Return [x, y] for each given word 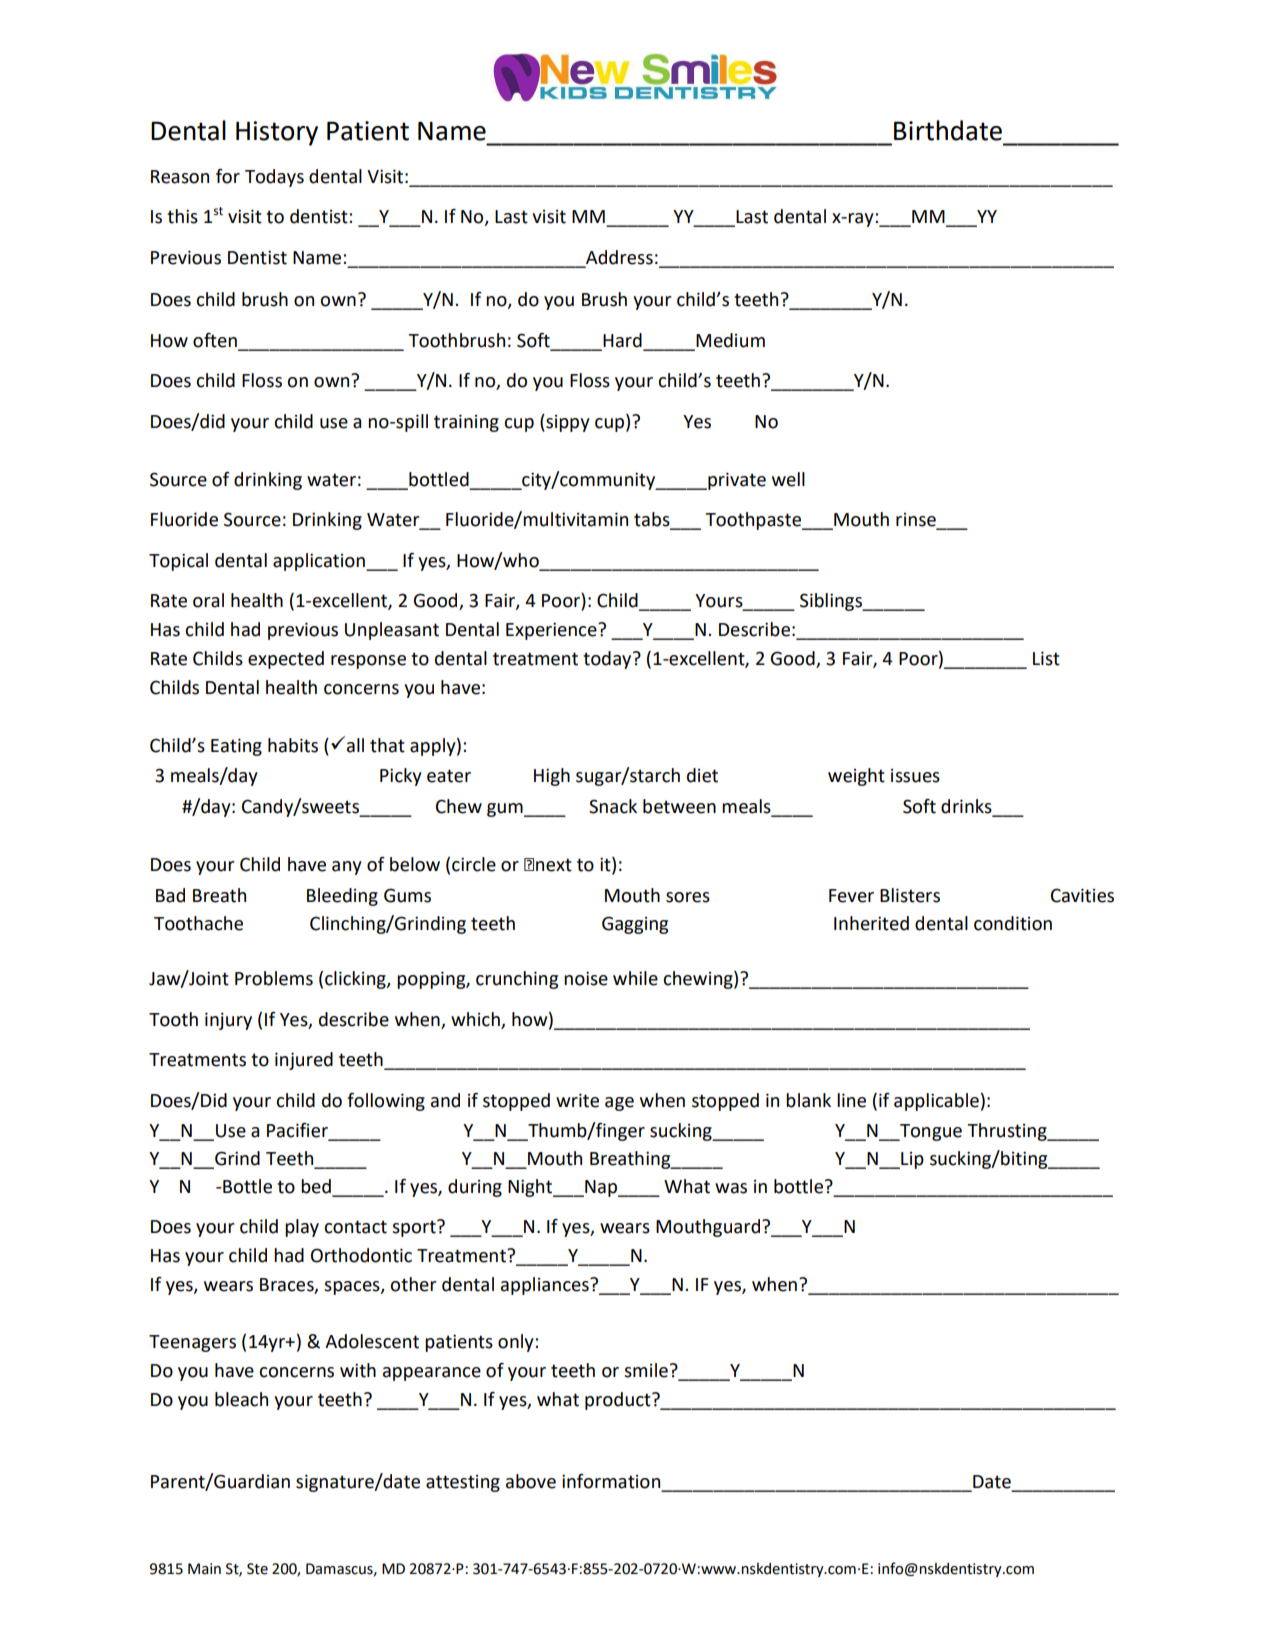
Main [204, 1569]
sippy [567, 423]
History [277, 133]
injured [304, 1061]
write [577, 1100]
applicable [936, 1102]
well [788, 479]
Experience [552, 631]
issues [915, 776]
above [531, 1481]
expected [286, 660]
